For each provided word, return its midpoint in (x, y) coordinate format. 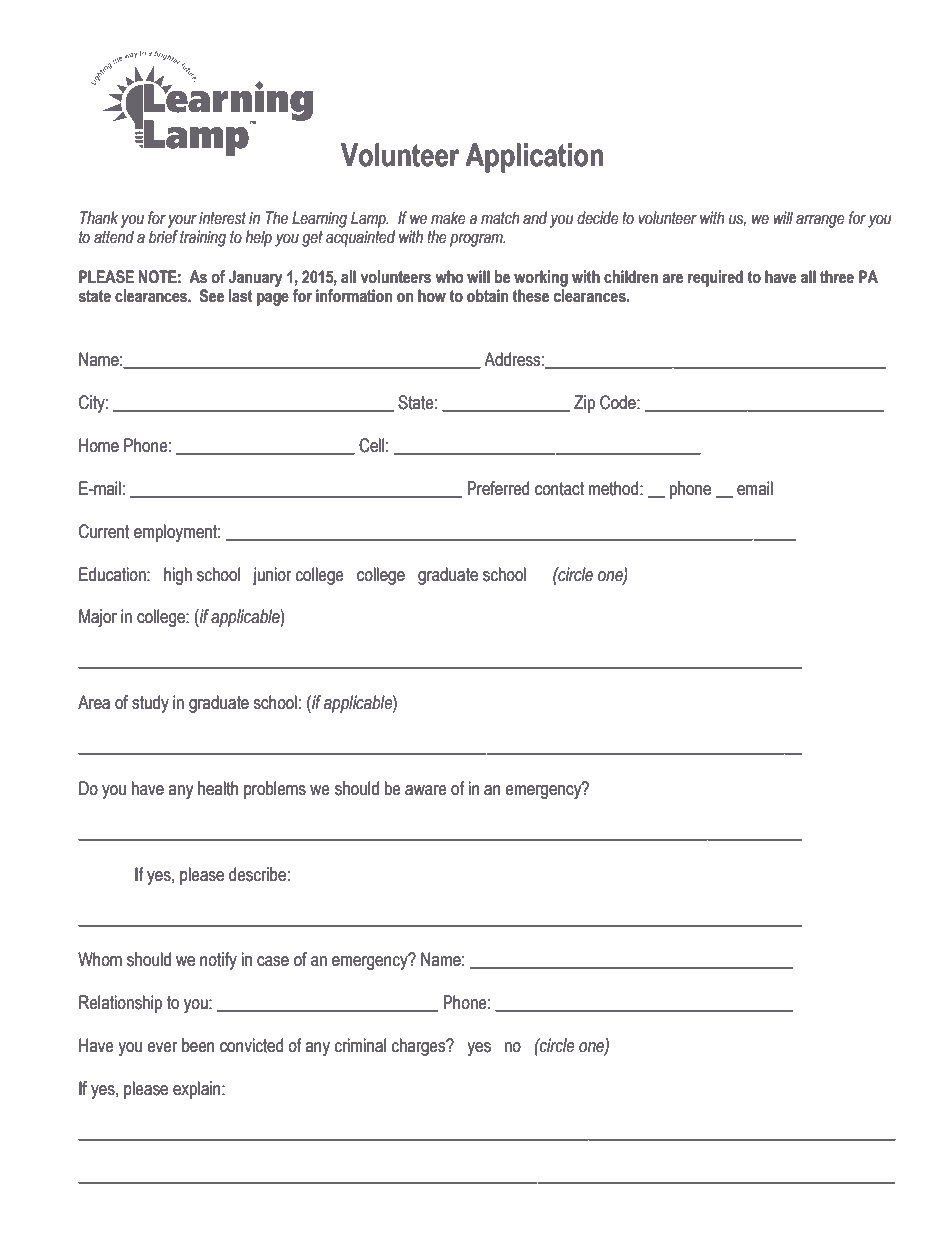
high (178, 576)
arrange (820, 221)
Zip (584, 404)
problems (275, 790)
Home (99, 445)
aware (426, 790)
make (448, 218)
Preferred (498, 488)
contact (559, 489)
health (218, 788)
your (182, 221)
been (198, 1045)
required (715, 278)
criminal (360, 1045)
